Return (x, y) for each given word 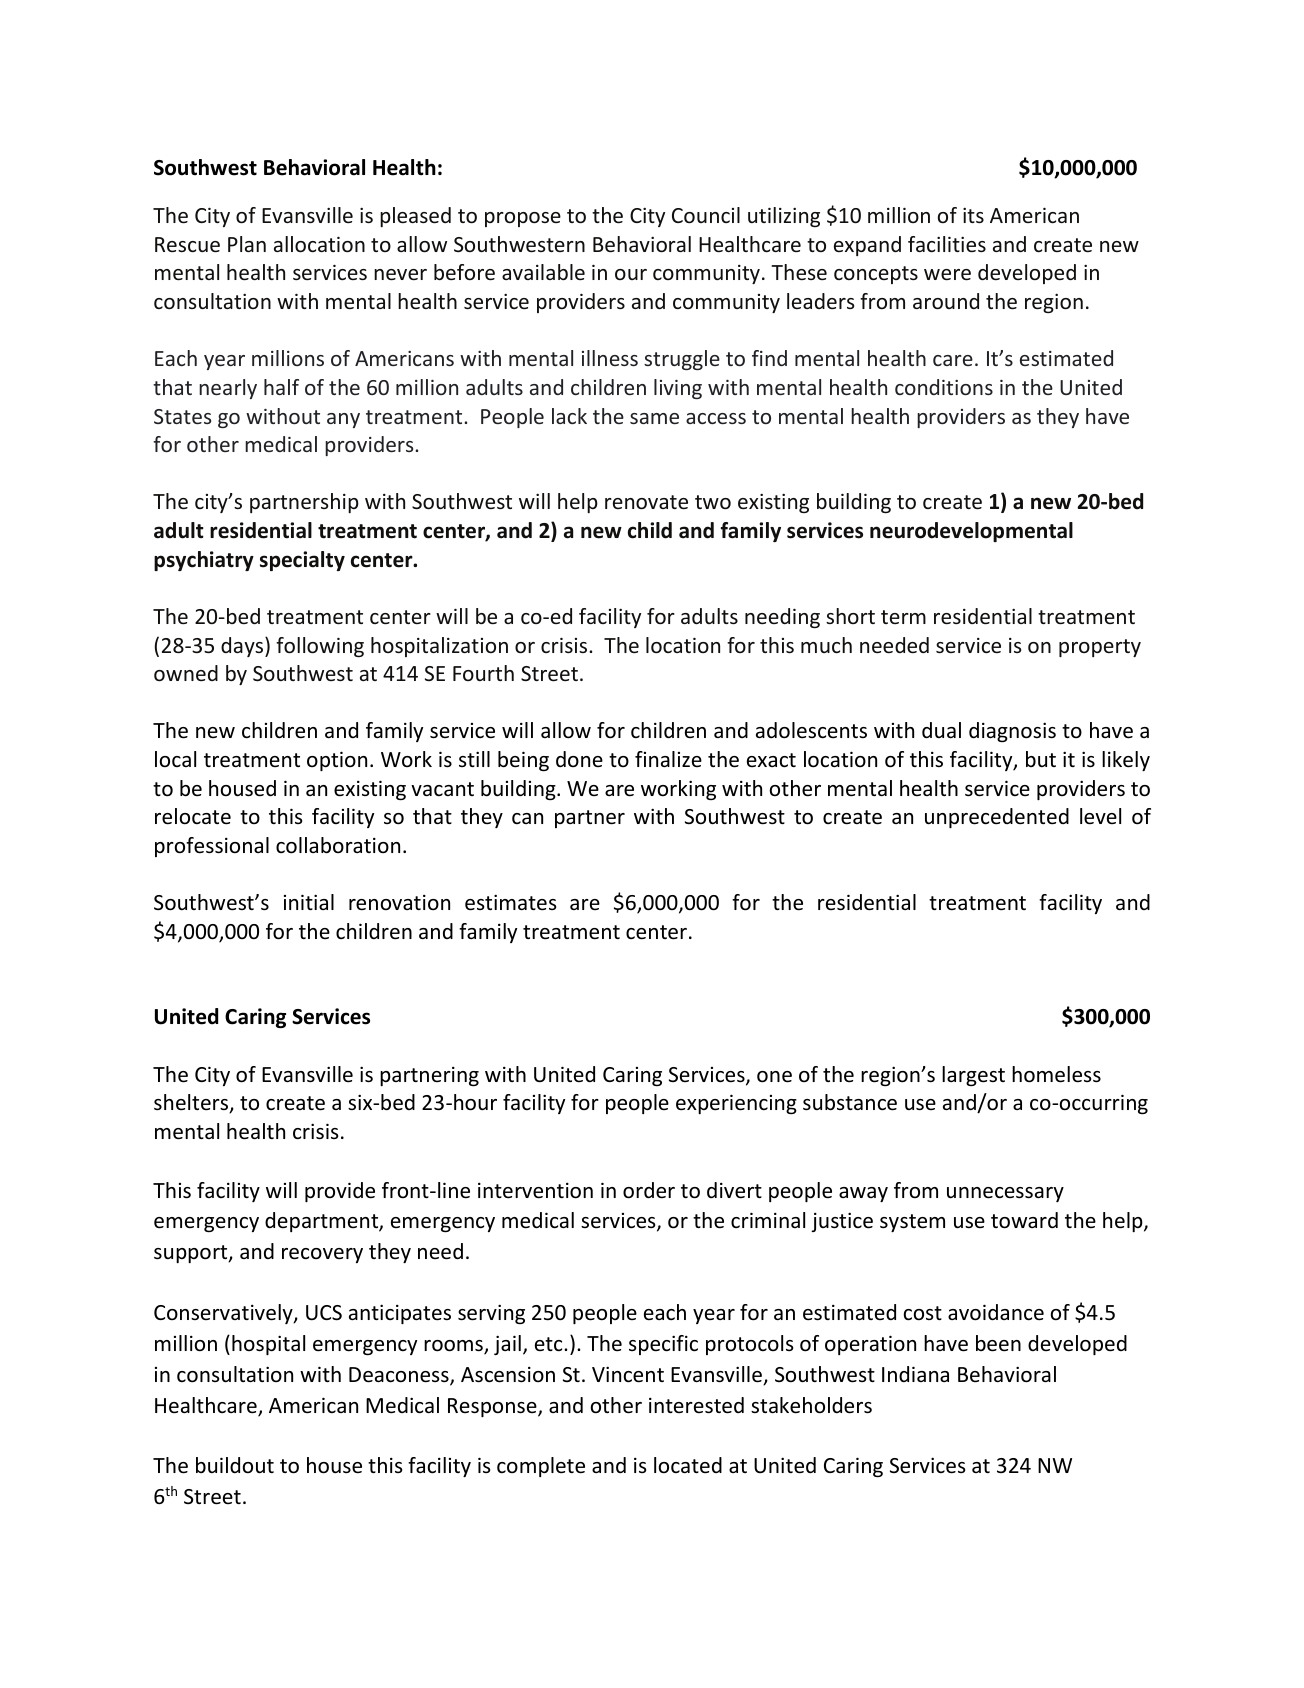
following (320, 647)
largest (973, 1076)
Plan (247, 244)
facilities (947, 244)
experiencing (736, 1104)
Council (706, 215)
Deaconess (400, 1376)
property (1100, 648)
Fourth (483, 673)
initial (309, 902)
